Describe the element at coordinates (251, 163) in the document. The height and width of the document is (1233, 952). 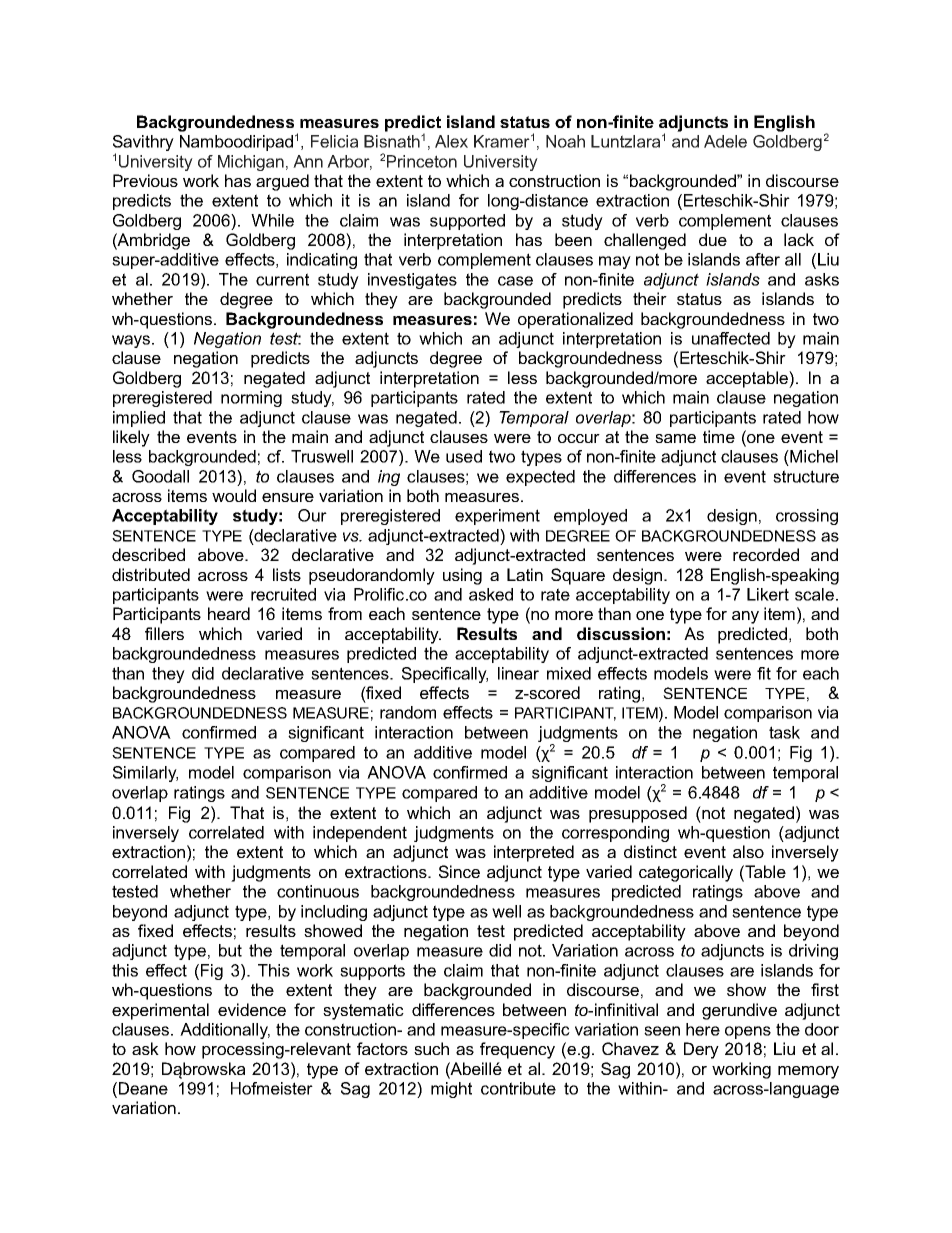
I see `Michigan` at that location.
